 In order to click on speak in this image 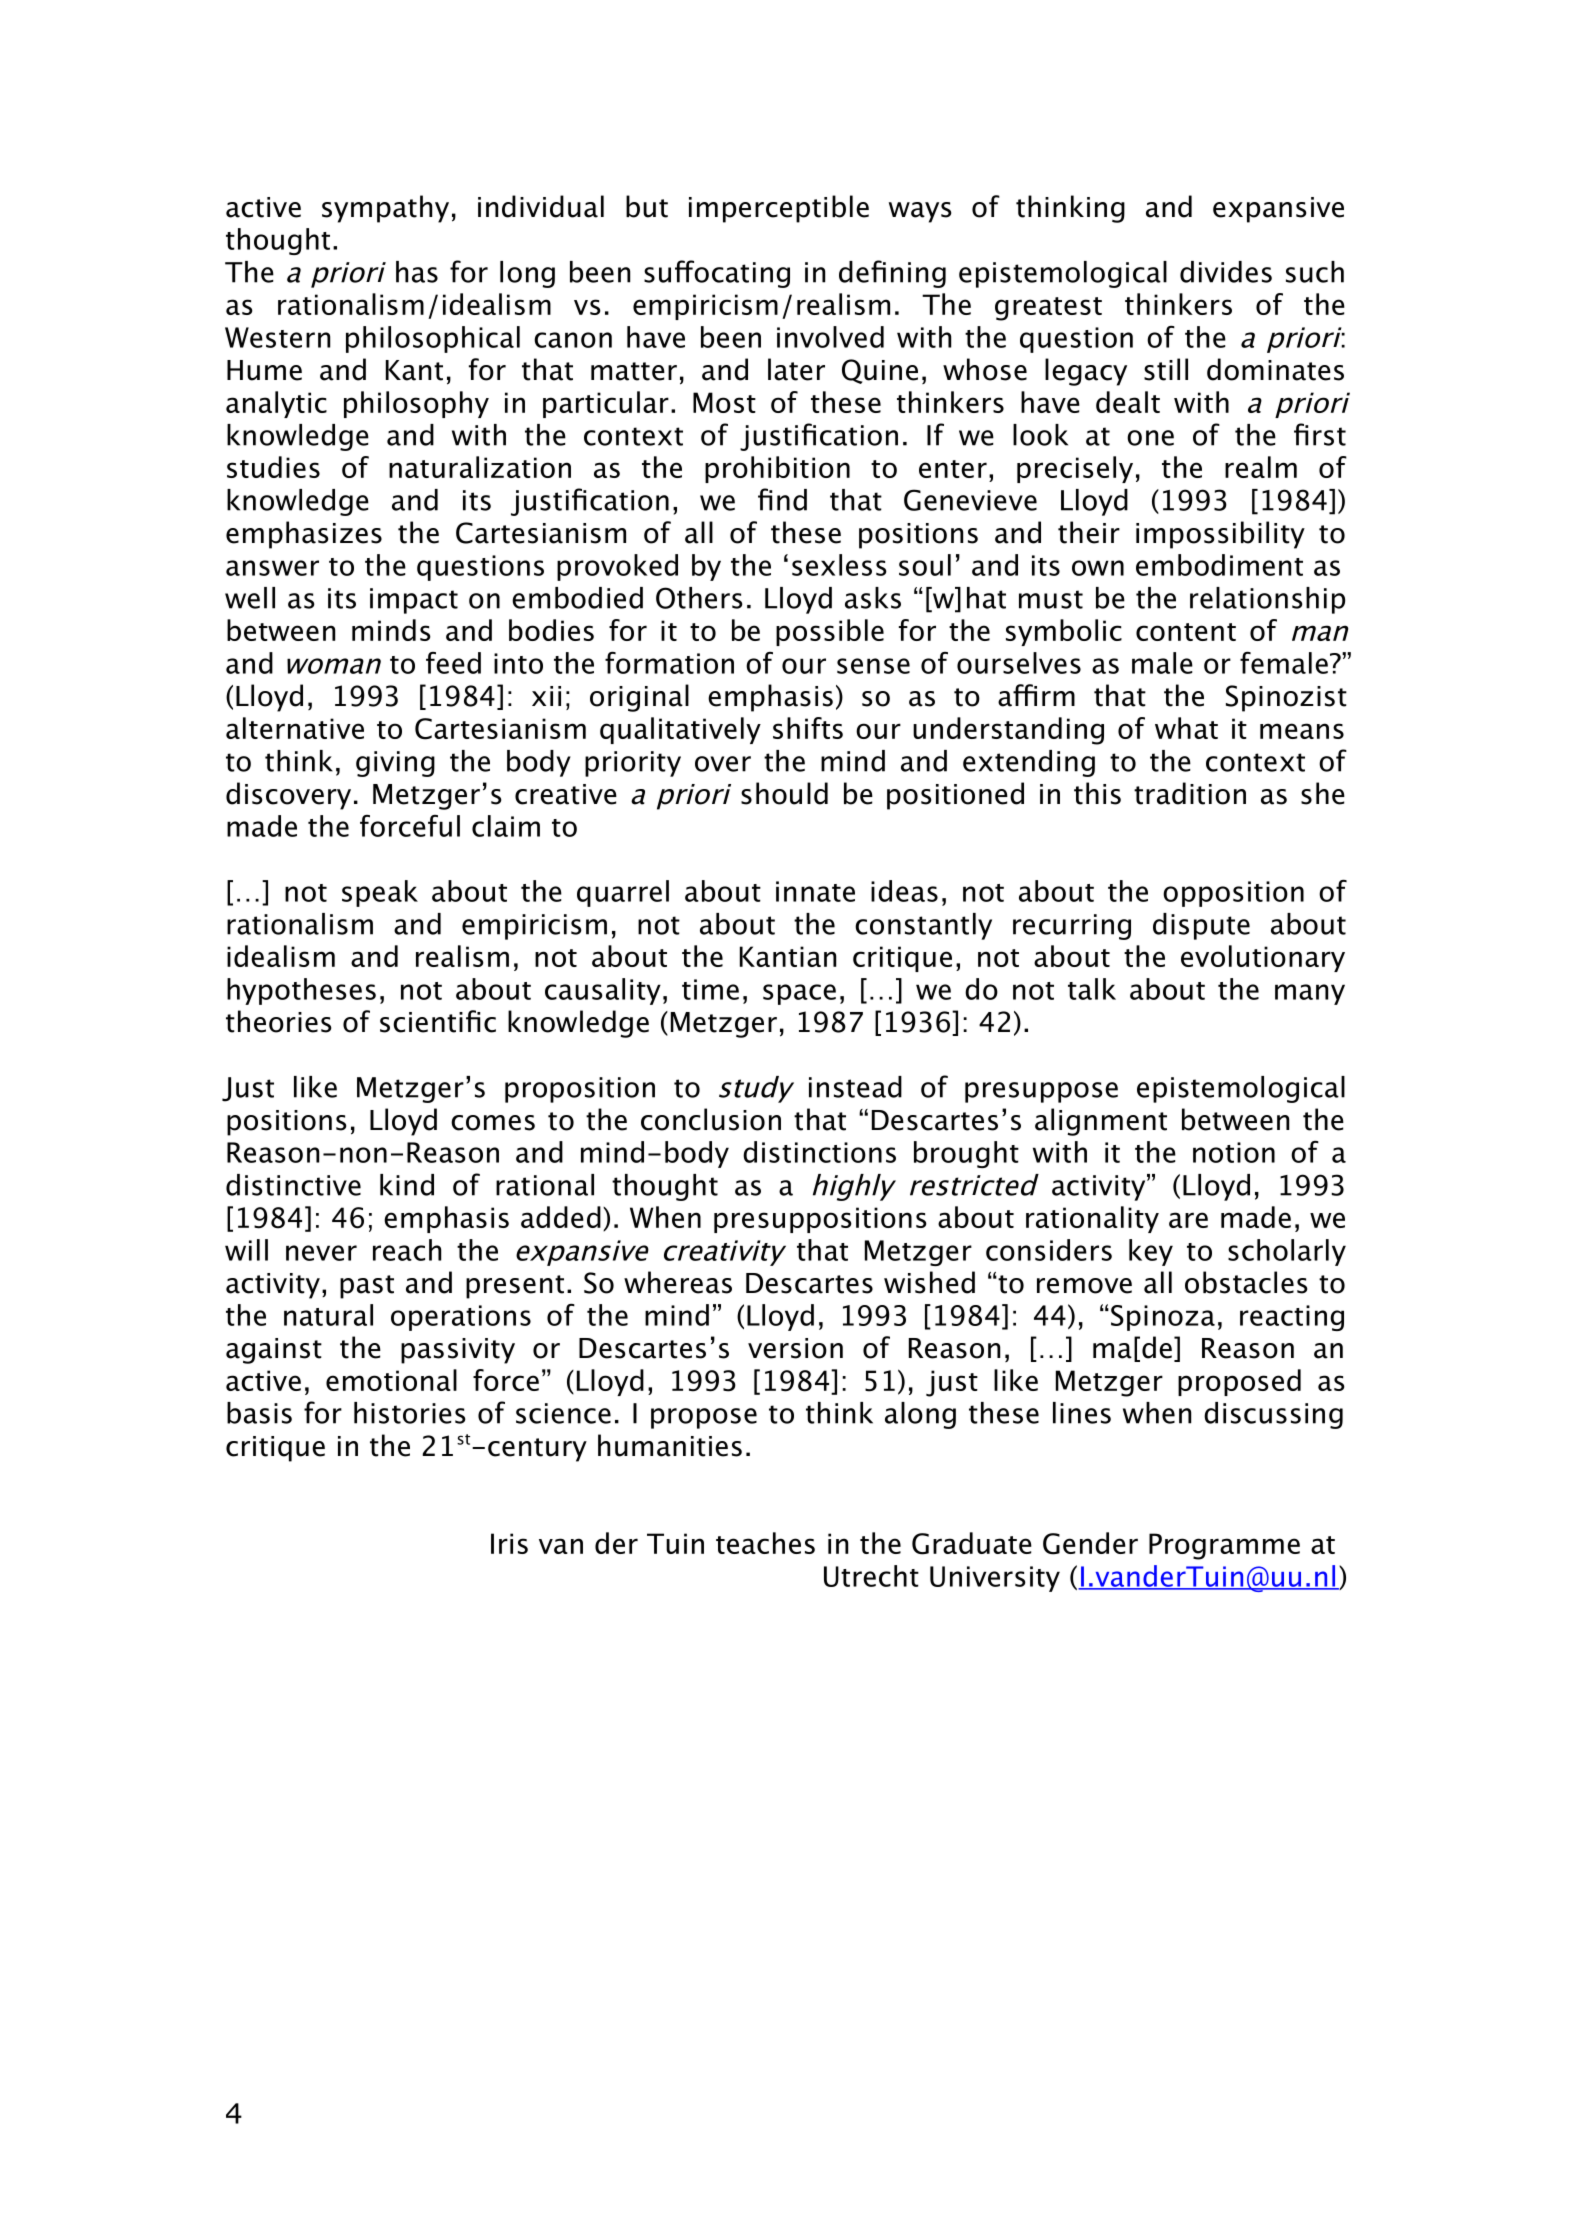, I will do `click(380, 893)`.
